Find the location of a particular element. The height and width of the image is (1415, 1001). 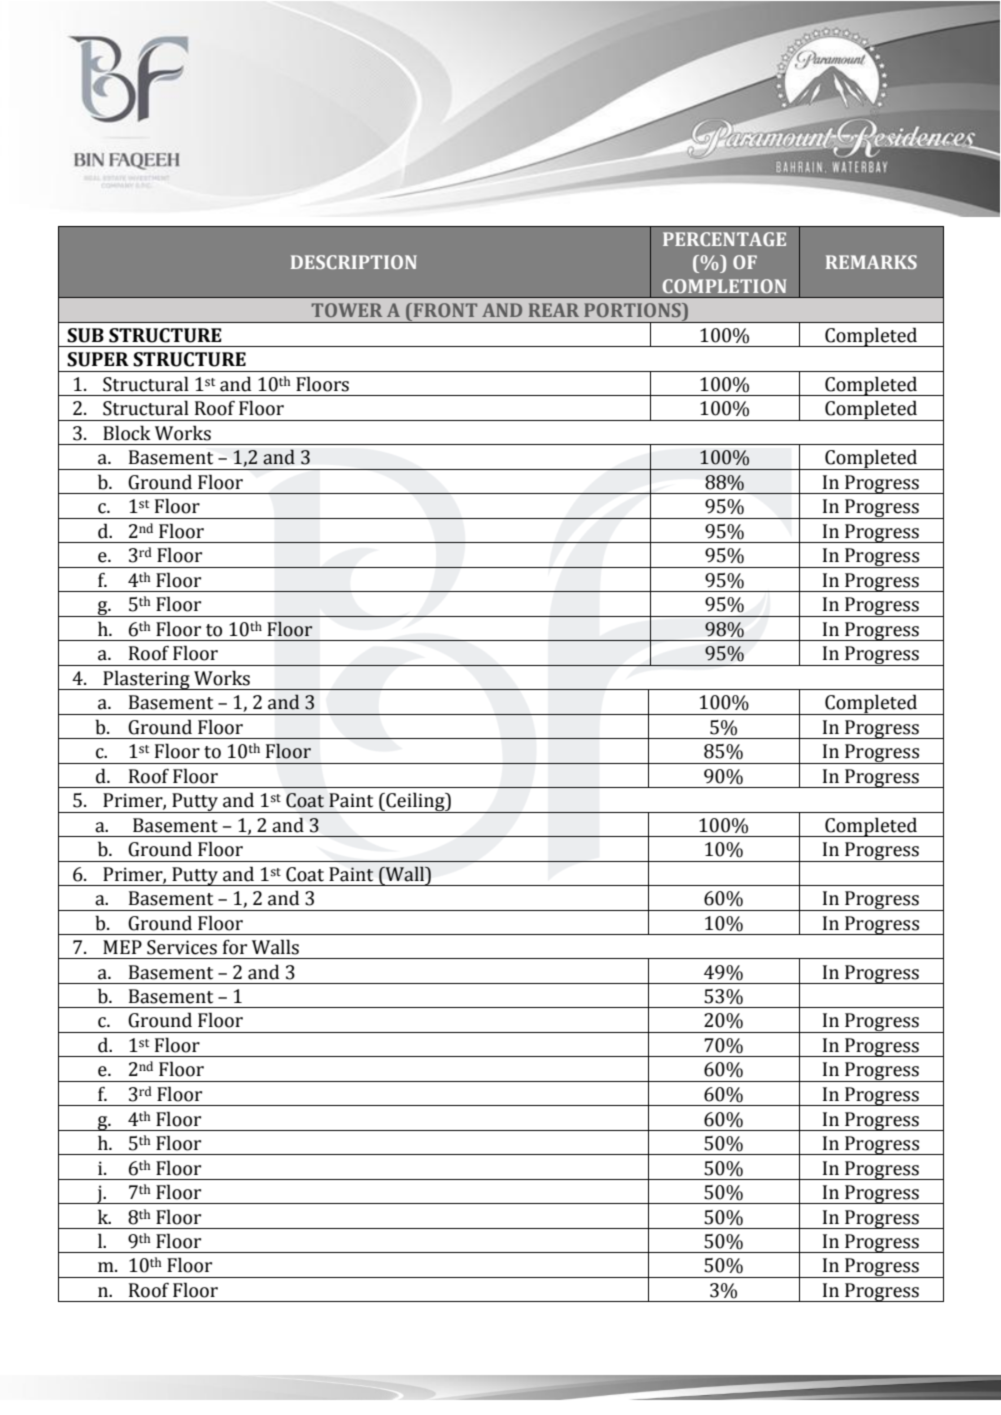

SUPER is located at coordinates (98, 359).
